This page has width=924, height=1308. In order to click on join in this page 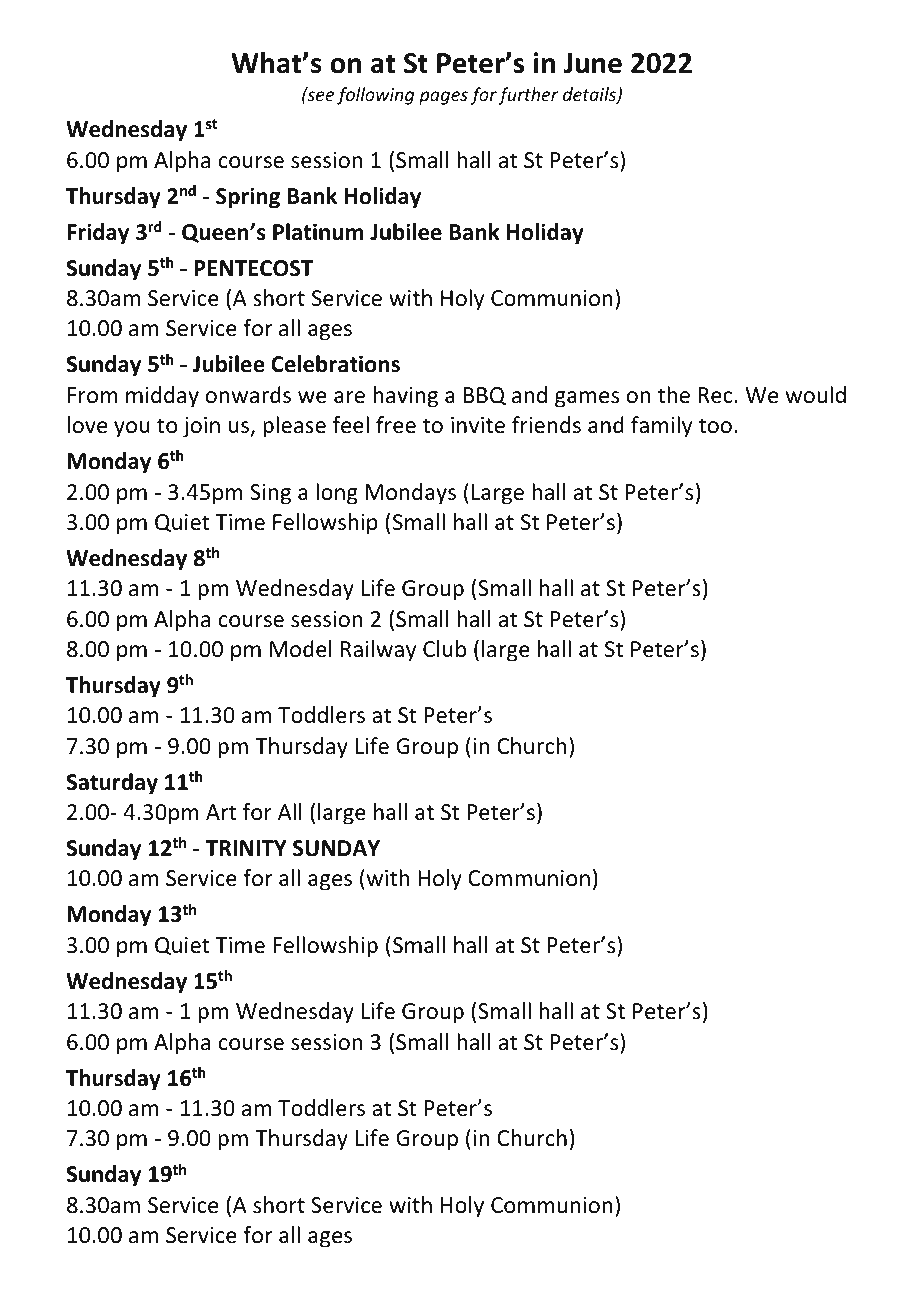, I will do `click(201, 427)`.
